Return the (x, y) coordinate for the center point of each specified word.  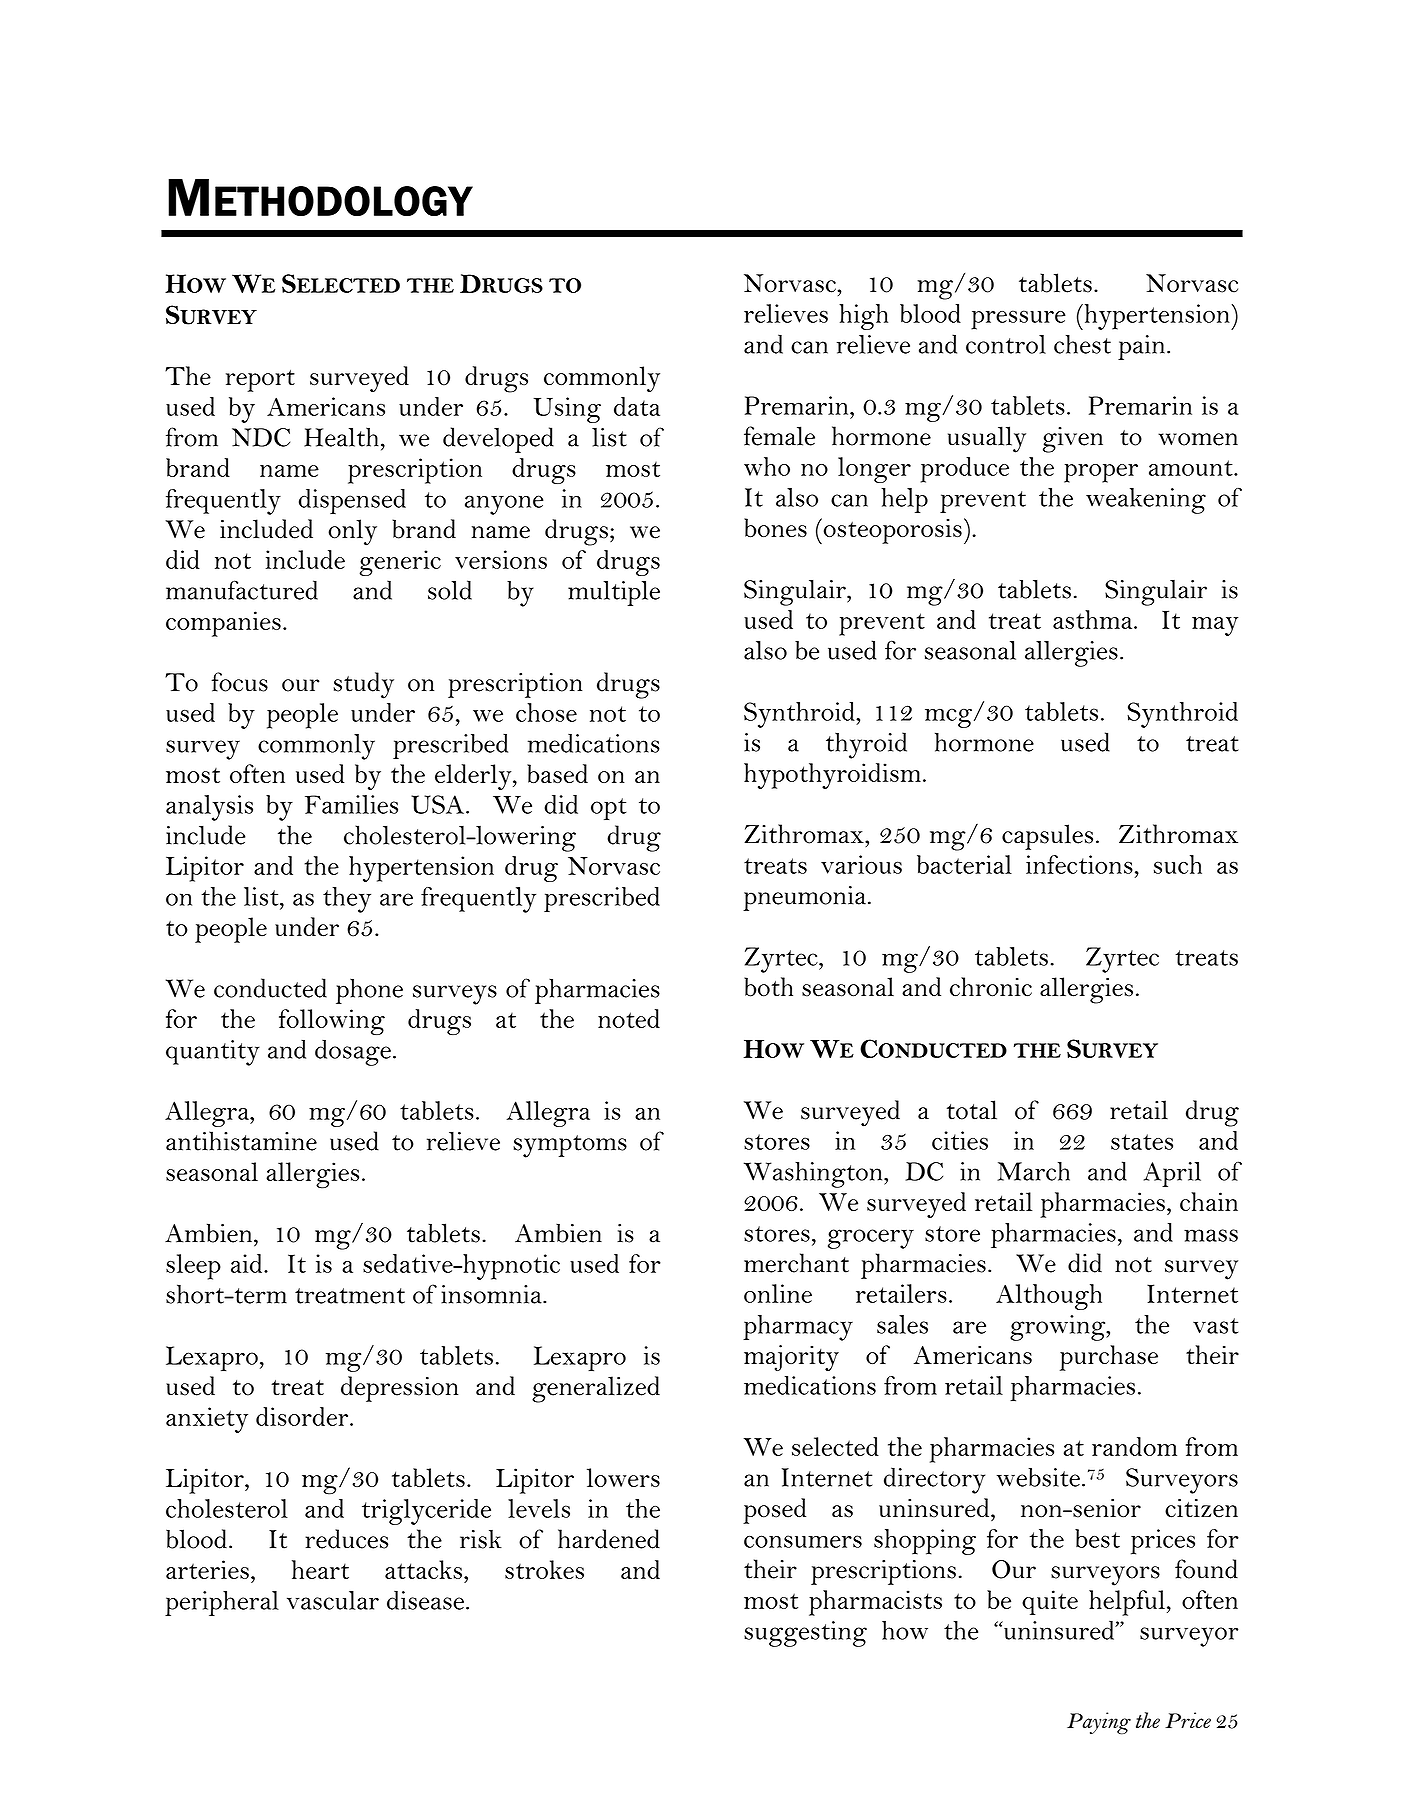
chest (1082, 344)
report (260, 380)
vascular (333, 1600)
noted (629, 1018)
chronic (991, 987)
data (637, 406)
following (332, 1022)
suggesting (805, 1634)
